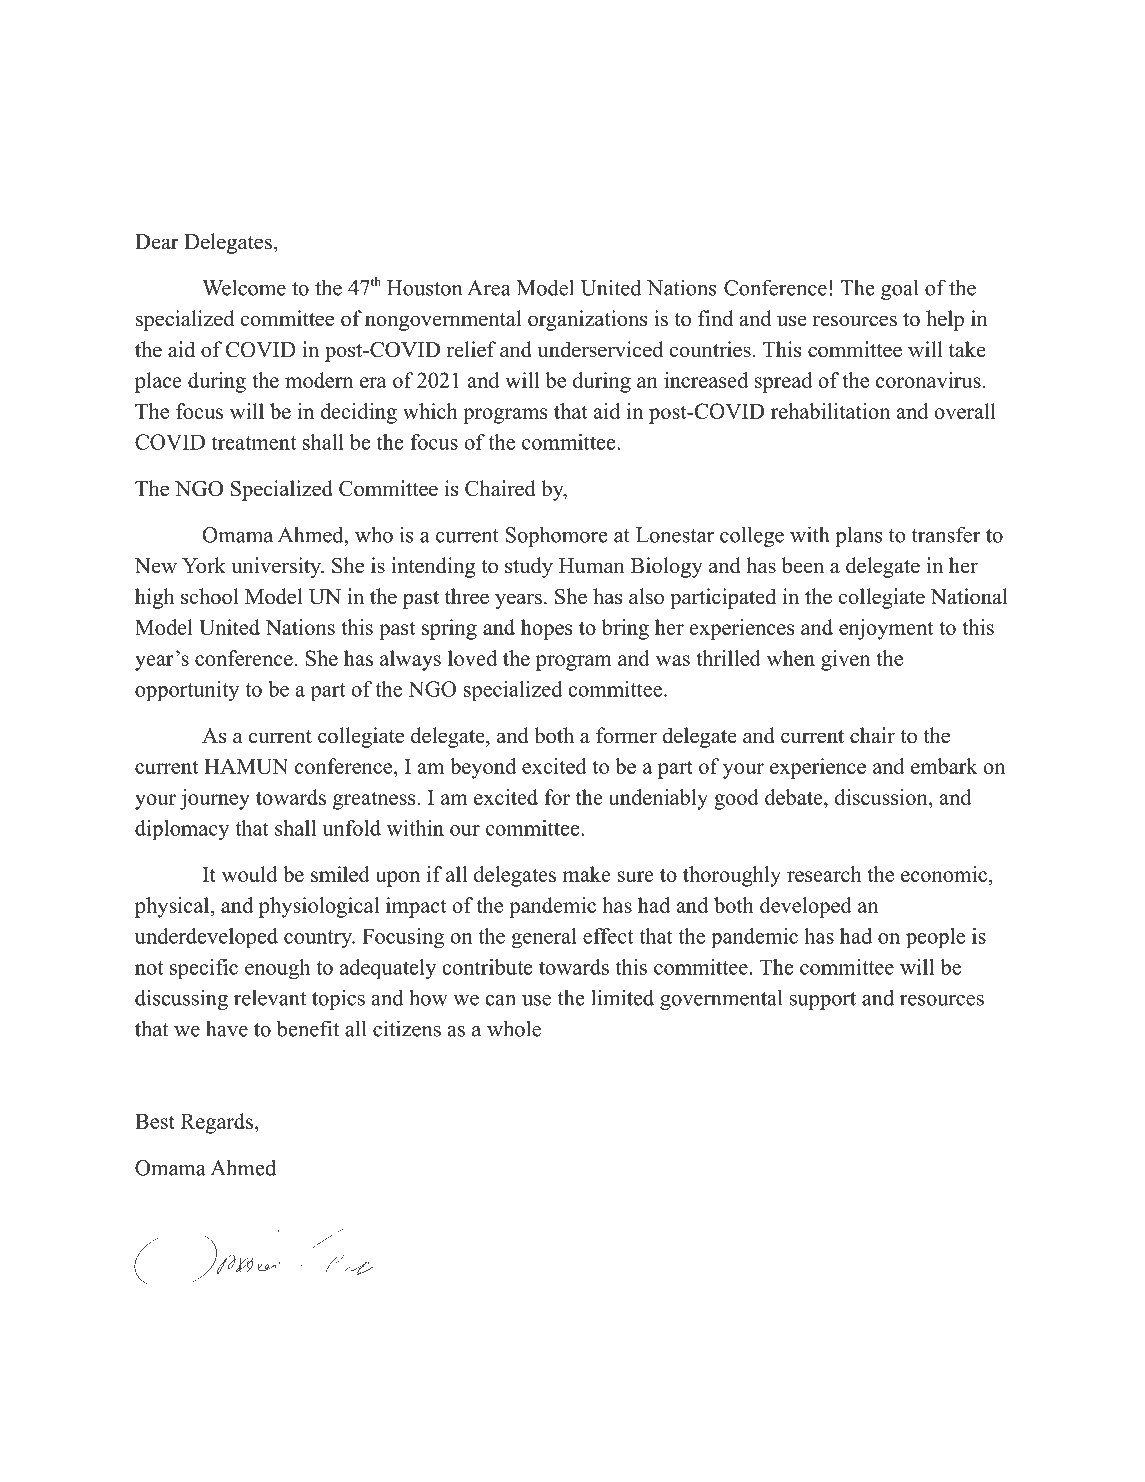 Image resolution: width=1145 pixels, height=1482 pixels. Describe the element at coordinates (858, 536) in the screenshot. I see `plans` at that location.
